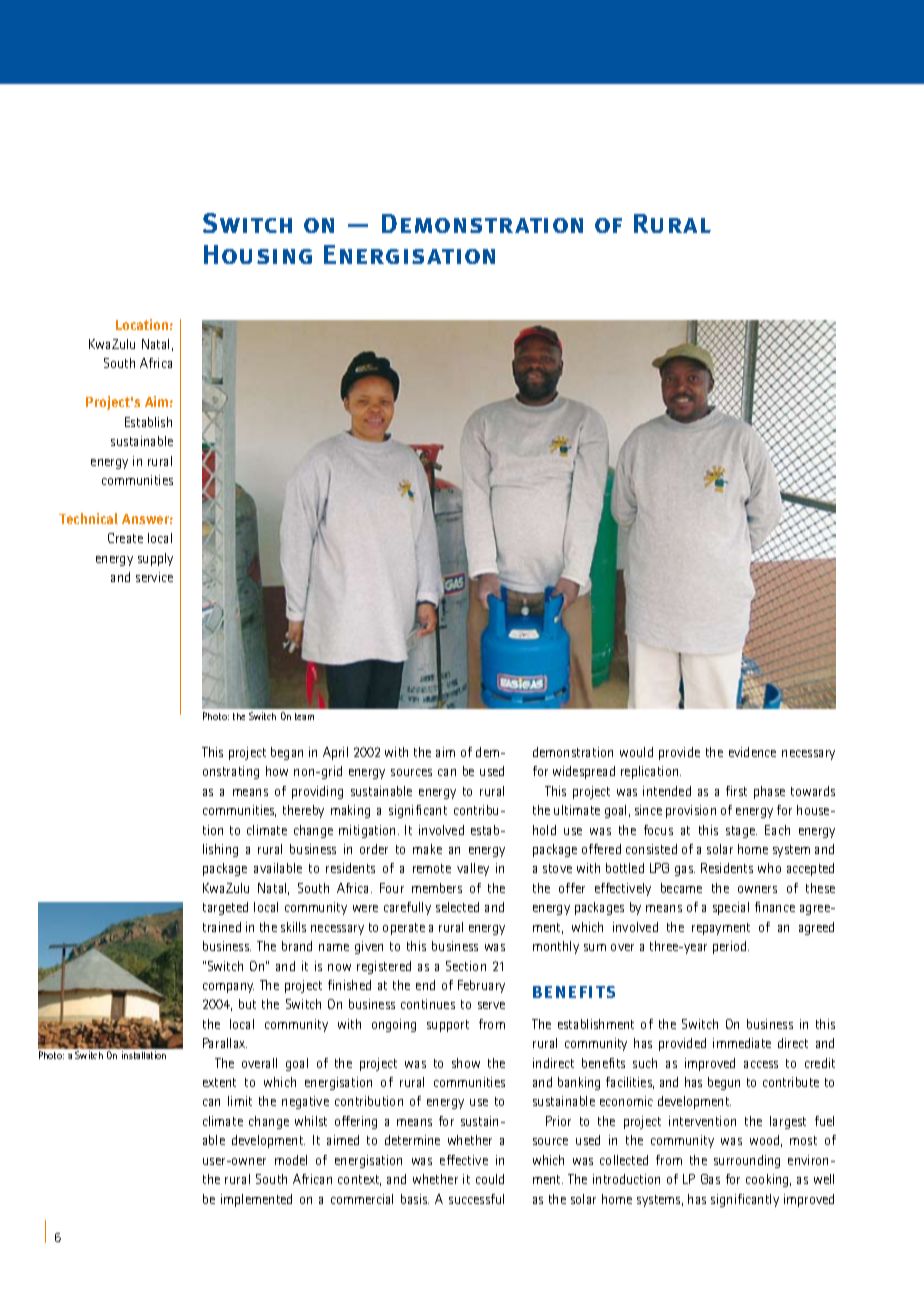  Describe the element at coordinates (155, 559) in the image. I see `supply` at that location.
